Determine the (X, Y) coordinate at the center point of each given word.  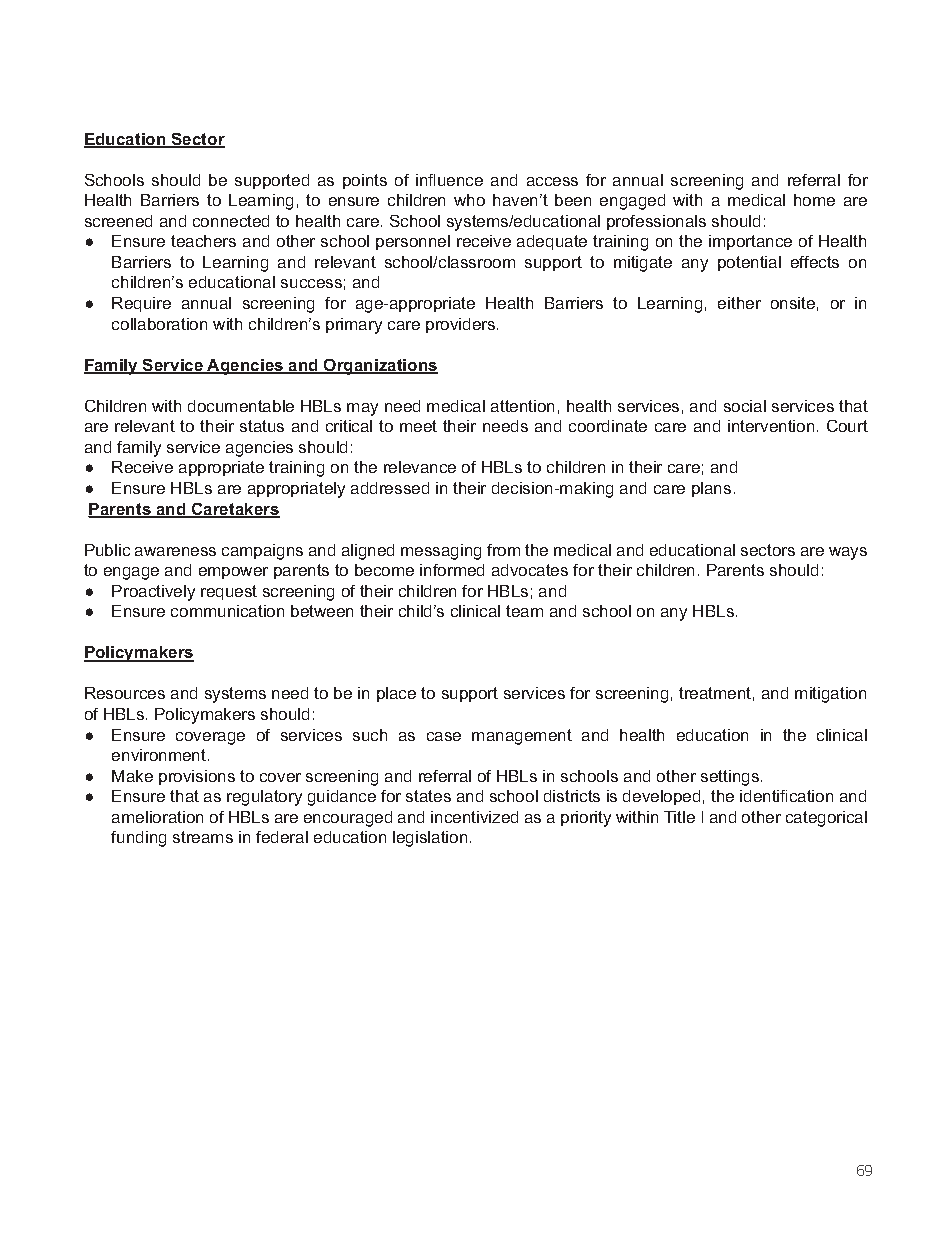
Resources (125, 693)
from (503, 550)
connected (231, 221)
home (814, 200)
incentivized (474, 817)
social (745, 406)
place (396, 694)
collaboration (159, 324)
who (469, 200)
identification (786, 796)
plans (711, 489)
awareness (175, 551)
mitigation (830, 695)
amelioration (157, 817)
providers (462, 325)
